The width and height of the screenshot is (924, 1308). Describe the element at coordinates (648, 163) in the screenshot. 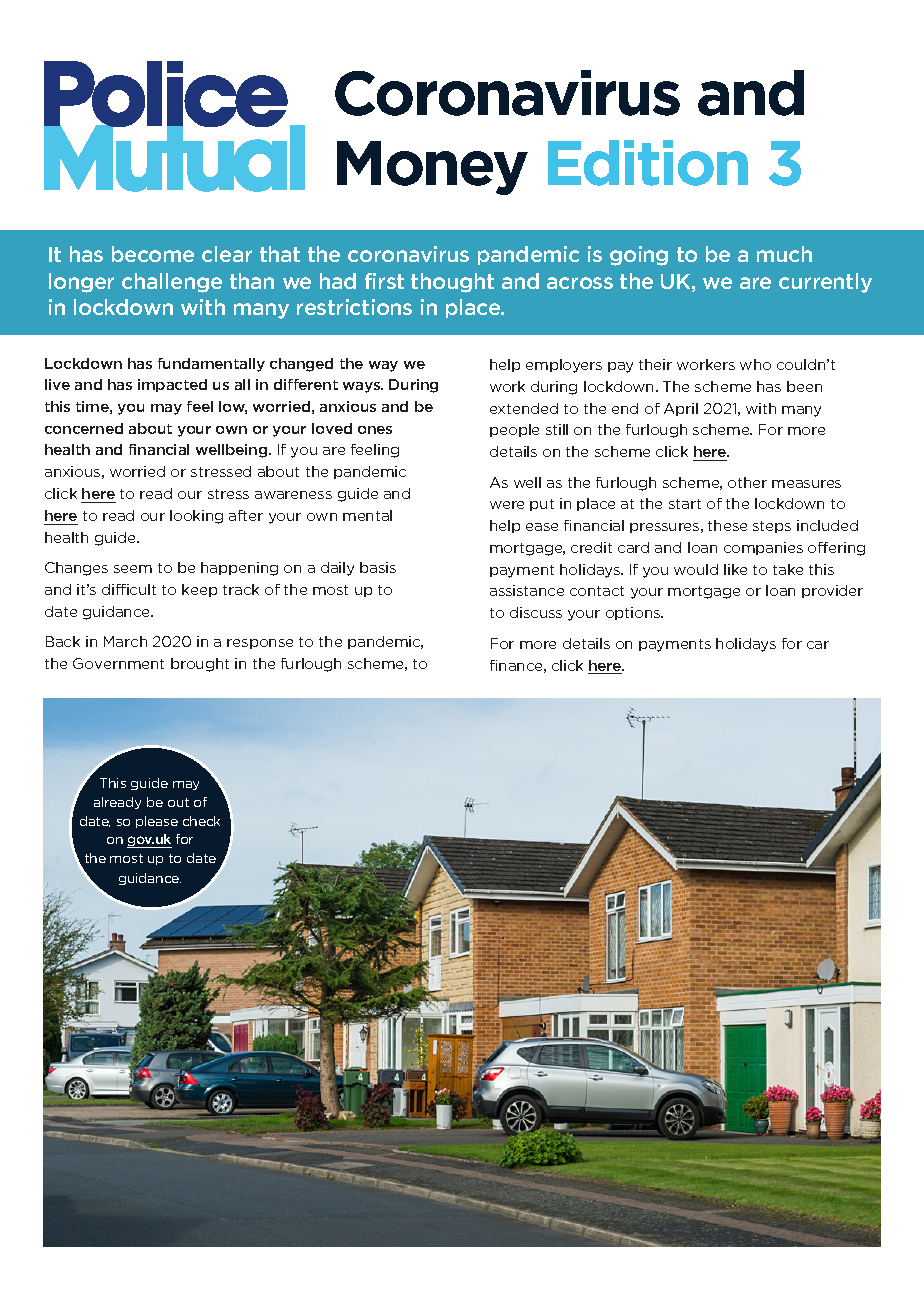

I see `Edition` at that location.
